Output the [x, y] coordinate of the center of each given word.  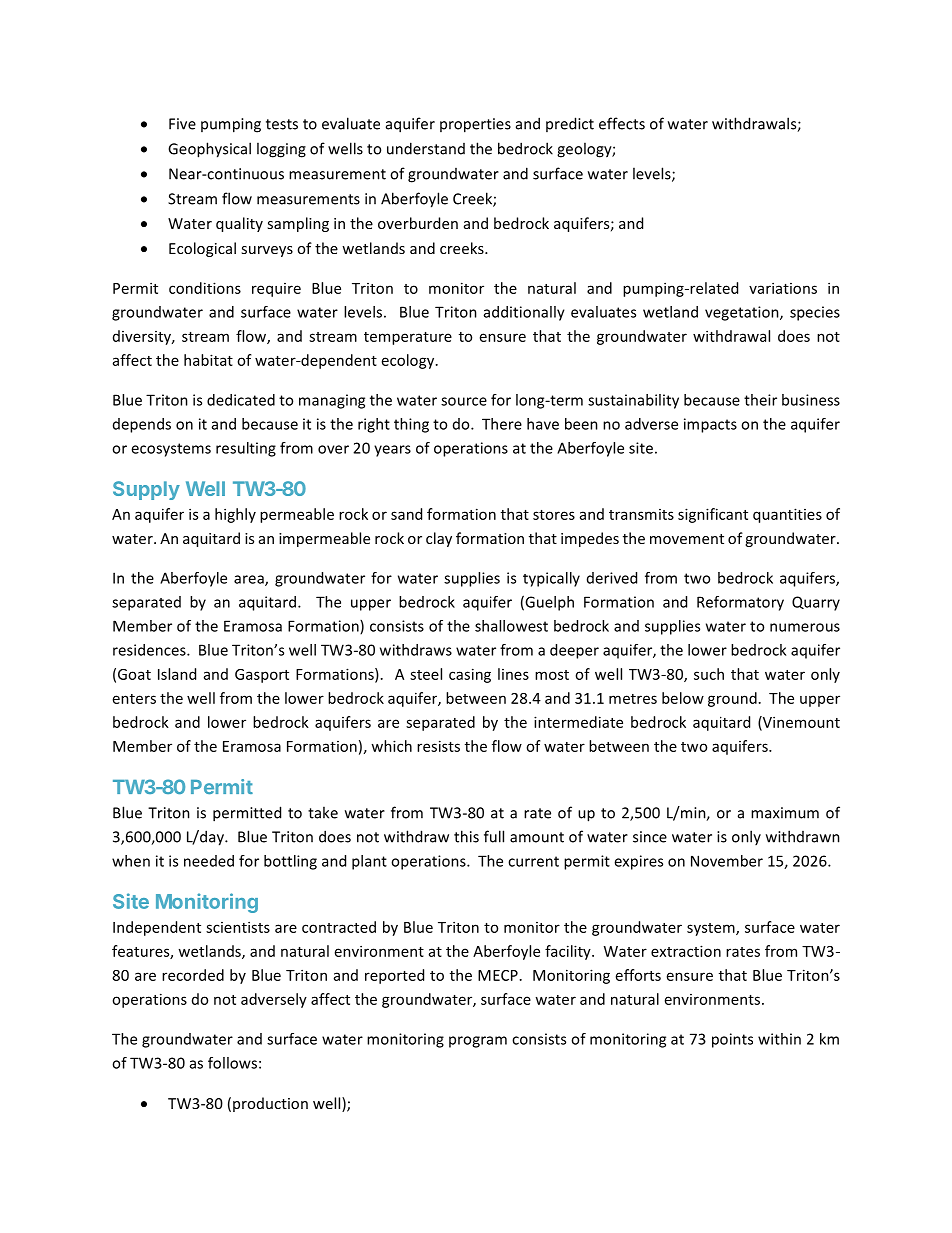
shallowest [511, 626]
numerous [805, 627]
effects [622, 123]
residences [150, 650]
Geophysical [209, 150]
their [760, 400]
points [732, 1040]
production [270, 1104]
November [727, 861]
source [464, 401]
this [466, 836]
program [478, 1042]
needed [209, 861]
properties [475, 125]
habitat [208, 360]
